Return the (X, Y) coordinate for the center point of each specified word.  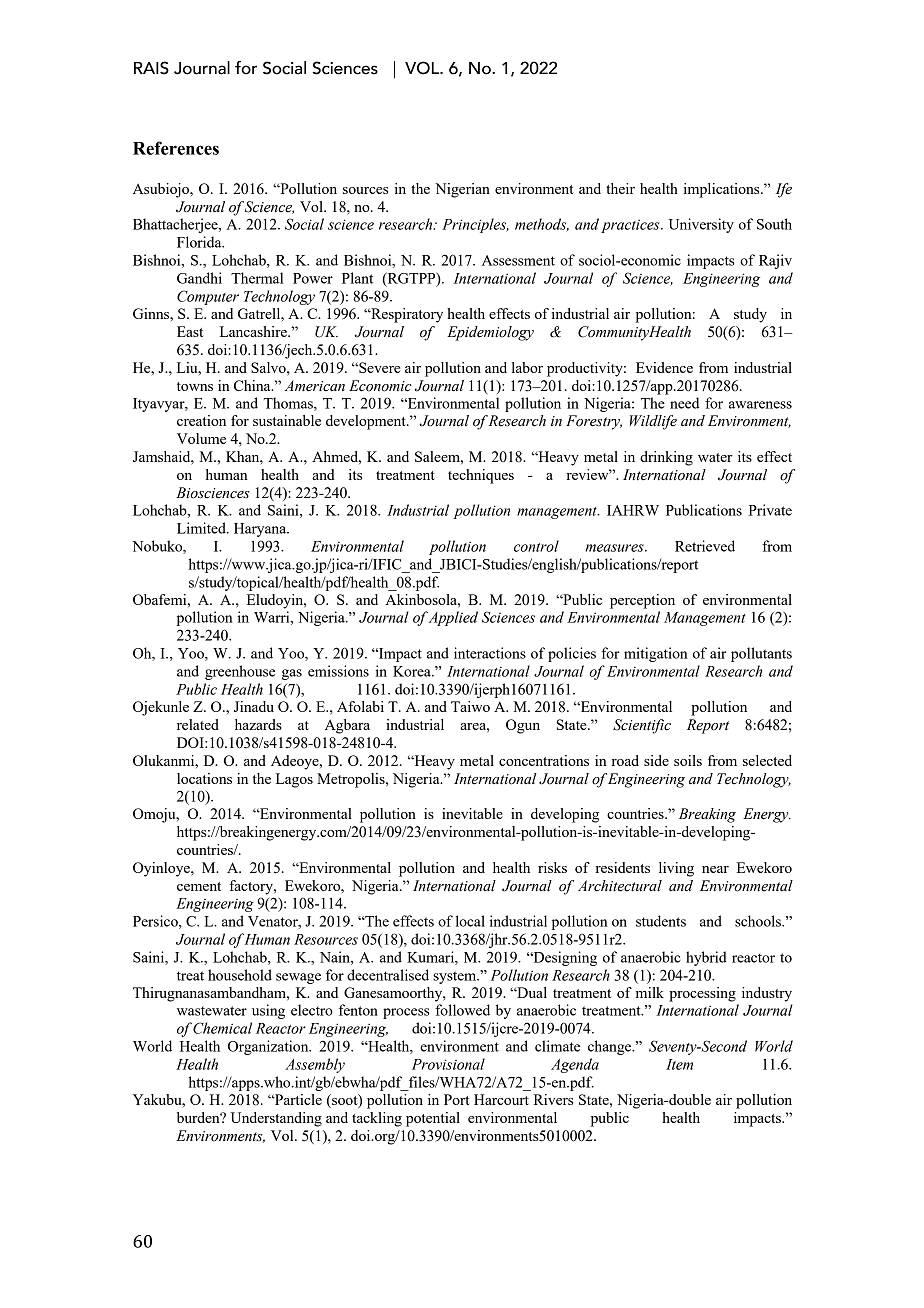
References (176, 148)
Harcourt (501, 1099)
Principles (475, 225)
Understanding (276, 1119)
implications (723, 190)
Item (679, 1064)
